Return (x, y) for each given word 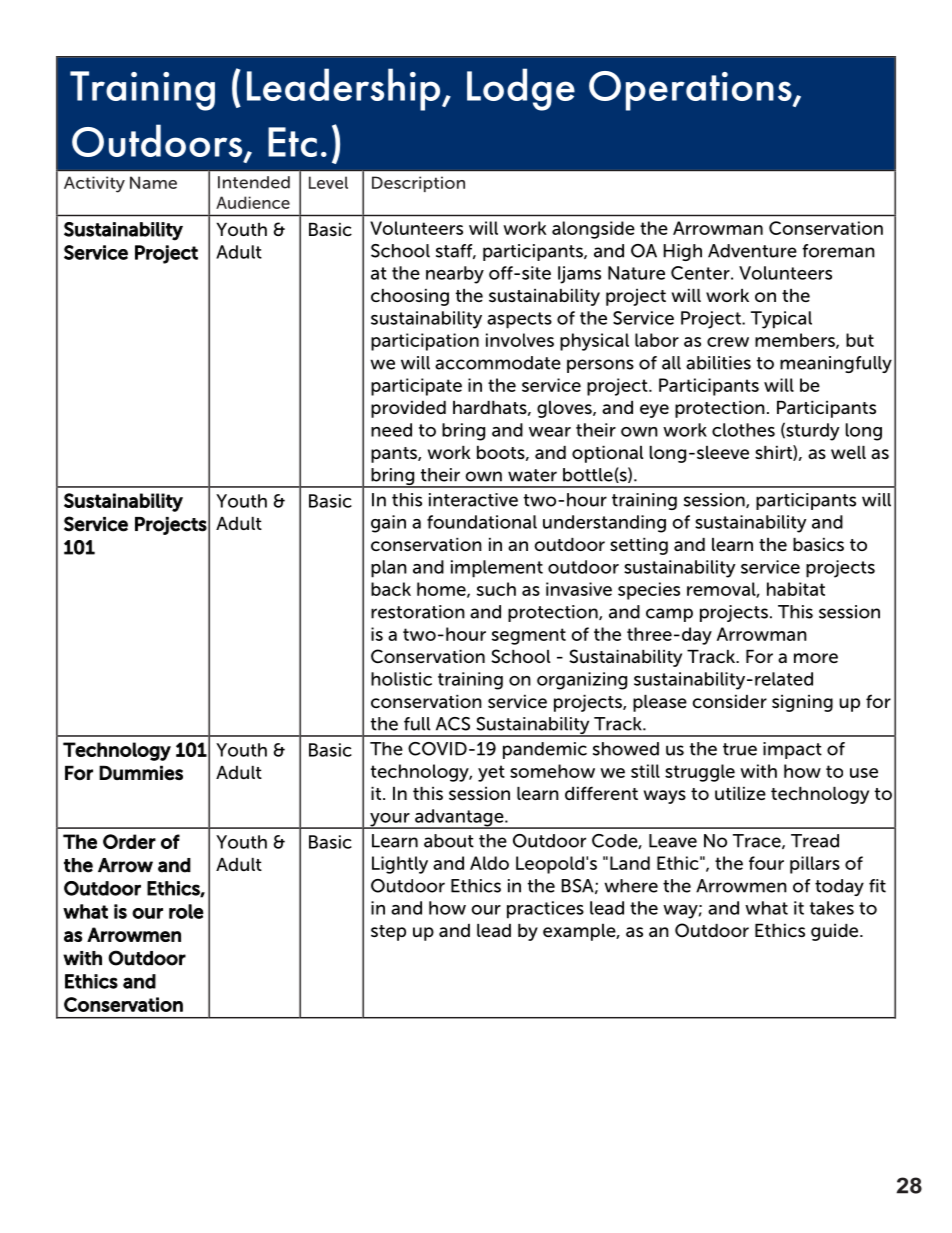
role (186, 911)
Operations (691, 91)
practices (545, 910)
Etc (292, 142)
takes (832, 908)
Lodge (521, 89)
